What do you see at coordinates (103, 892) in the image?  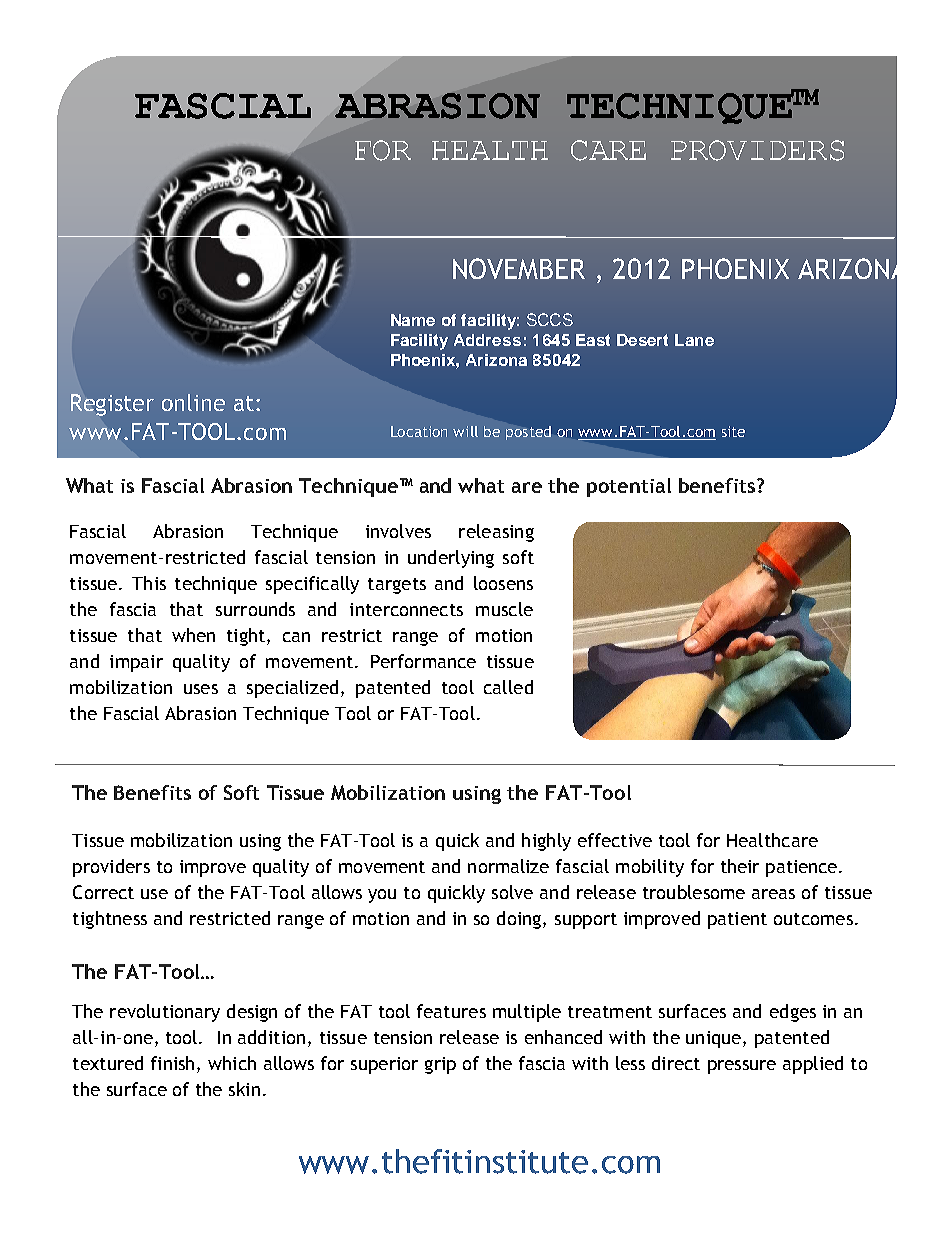 I see `Correct` at bounding box center [103, 892].
